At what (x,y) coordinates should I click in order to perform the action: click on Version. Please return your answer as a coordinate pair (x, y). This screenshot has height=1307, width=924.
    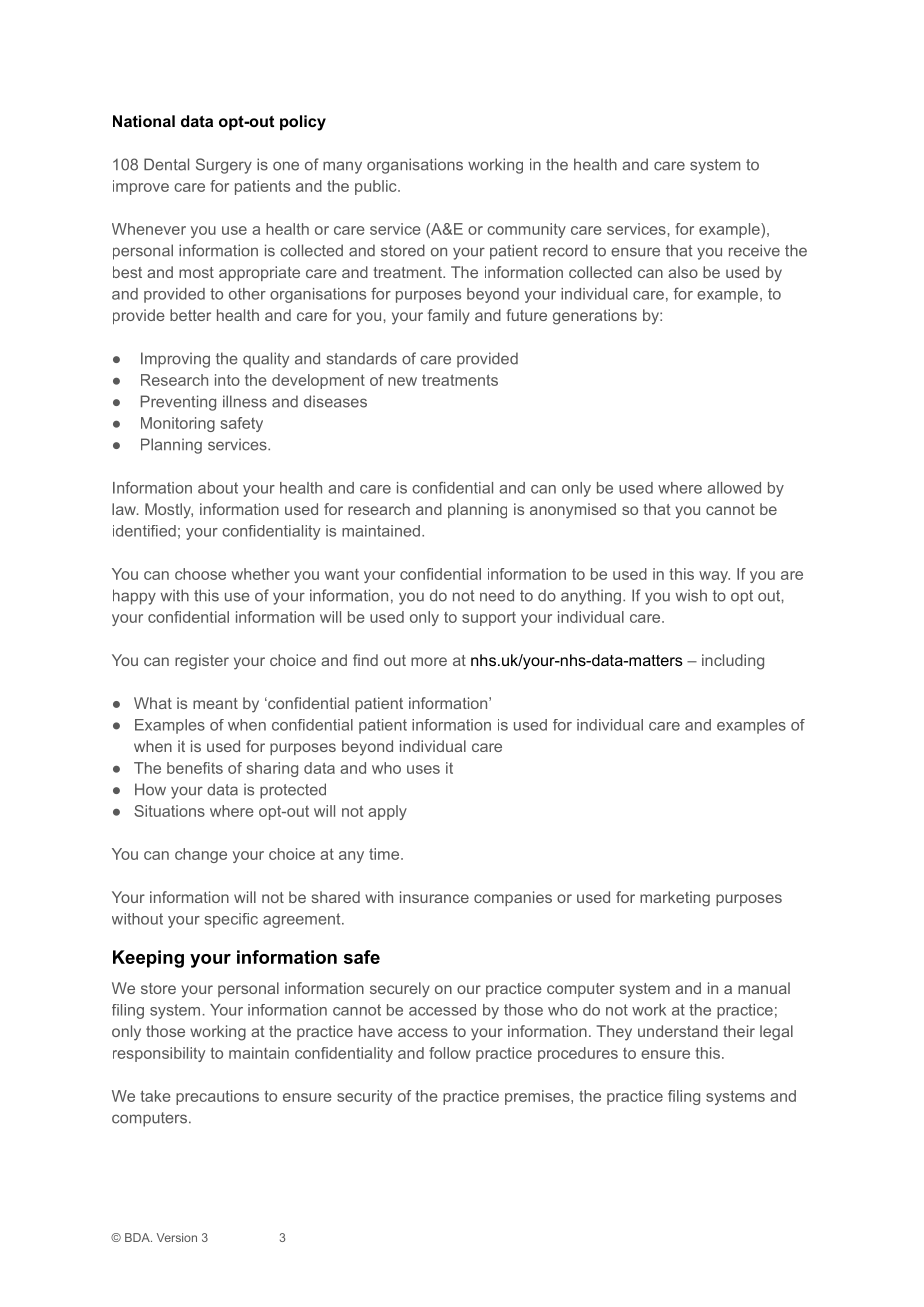
    Looking at the image, I should click on (177, 1237).
